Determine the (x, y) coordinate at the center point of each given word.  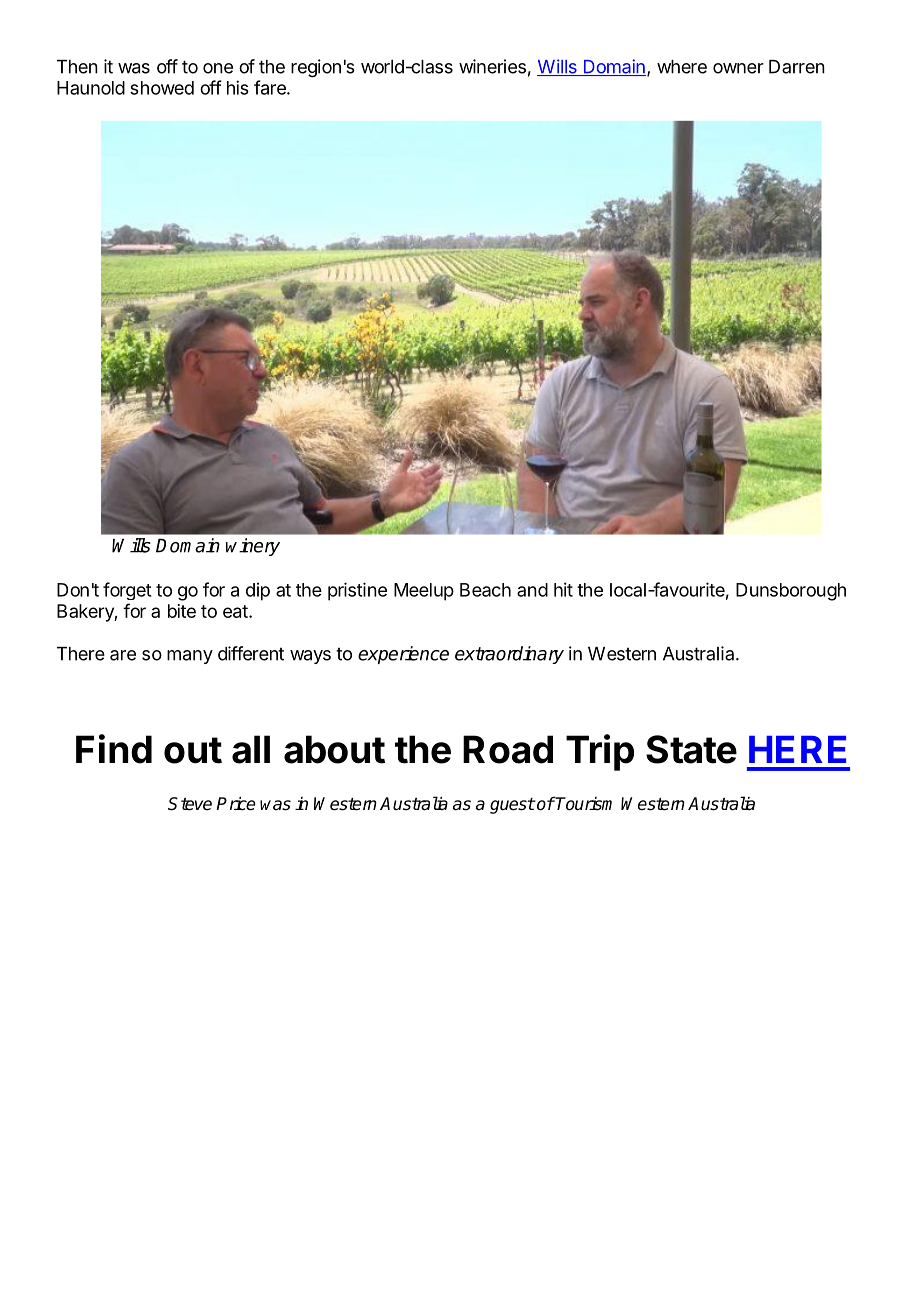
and (532, 590)
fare (271, 87)
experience (403, 655)
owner (738, 68)
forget (127, 591)
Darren (797, 67)
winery (253, 547)
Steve (190, 804)
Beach (485, 590)
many (190, 657)
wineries (492, 66)
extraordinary (509, 655)
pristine (357, 591)
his (238, 87)
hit (563, 589)
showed (162, 88)
